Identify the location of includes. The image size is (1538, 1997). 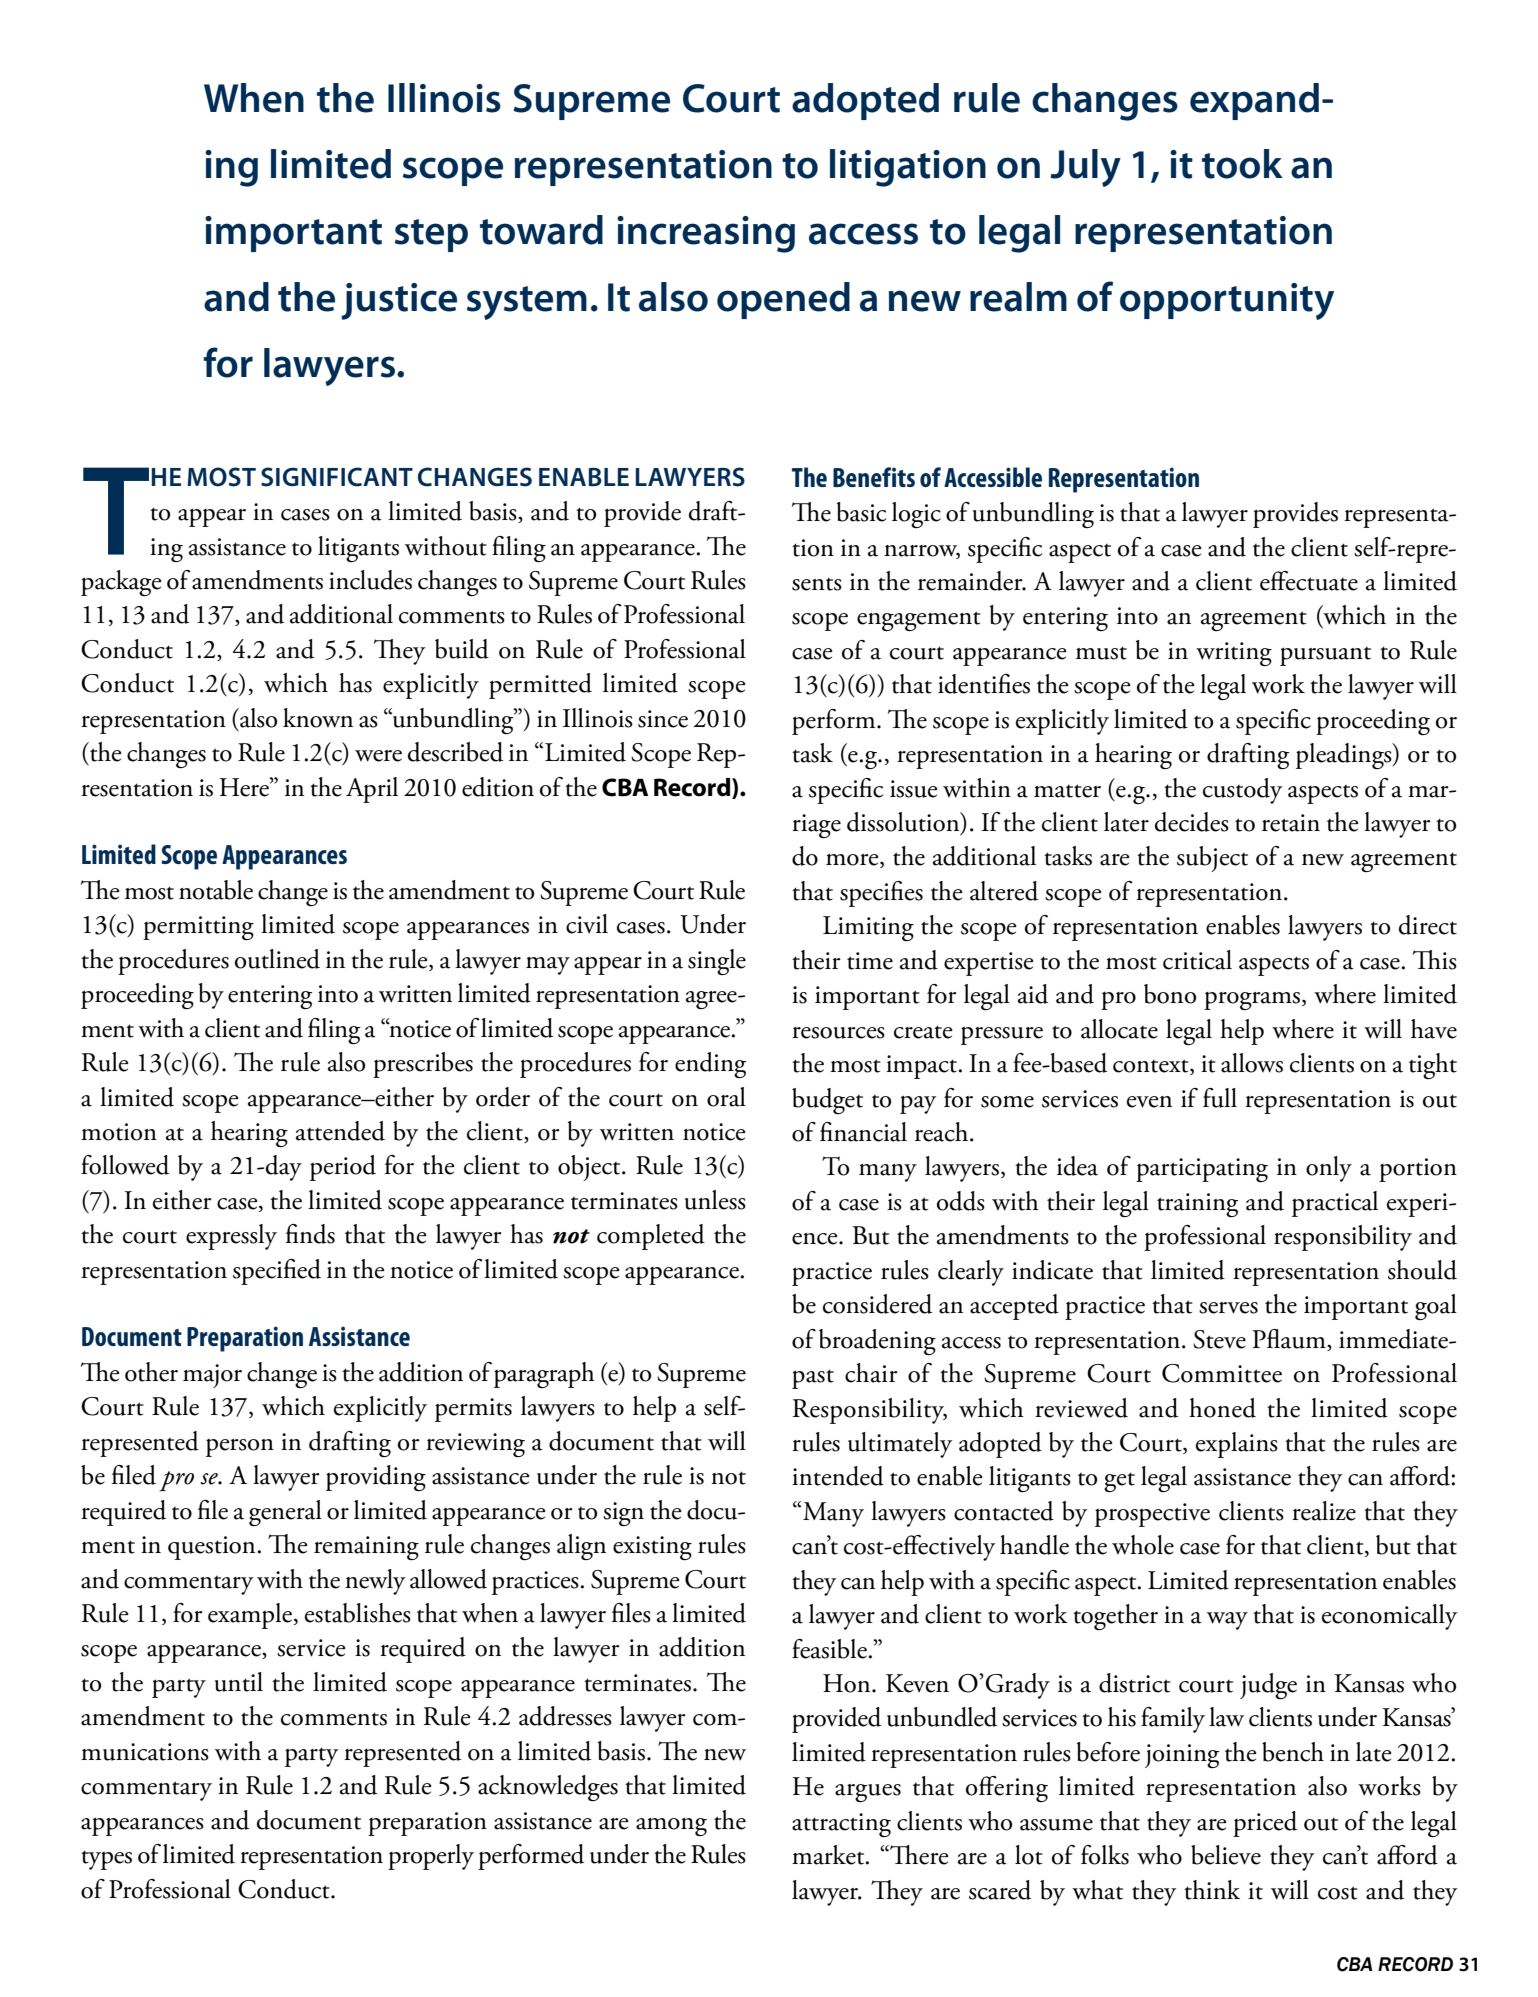
(370, 580).
